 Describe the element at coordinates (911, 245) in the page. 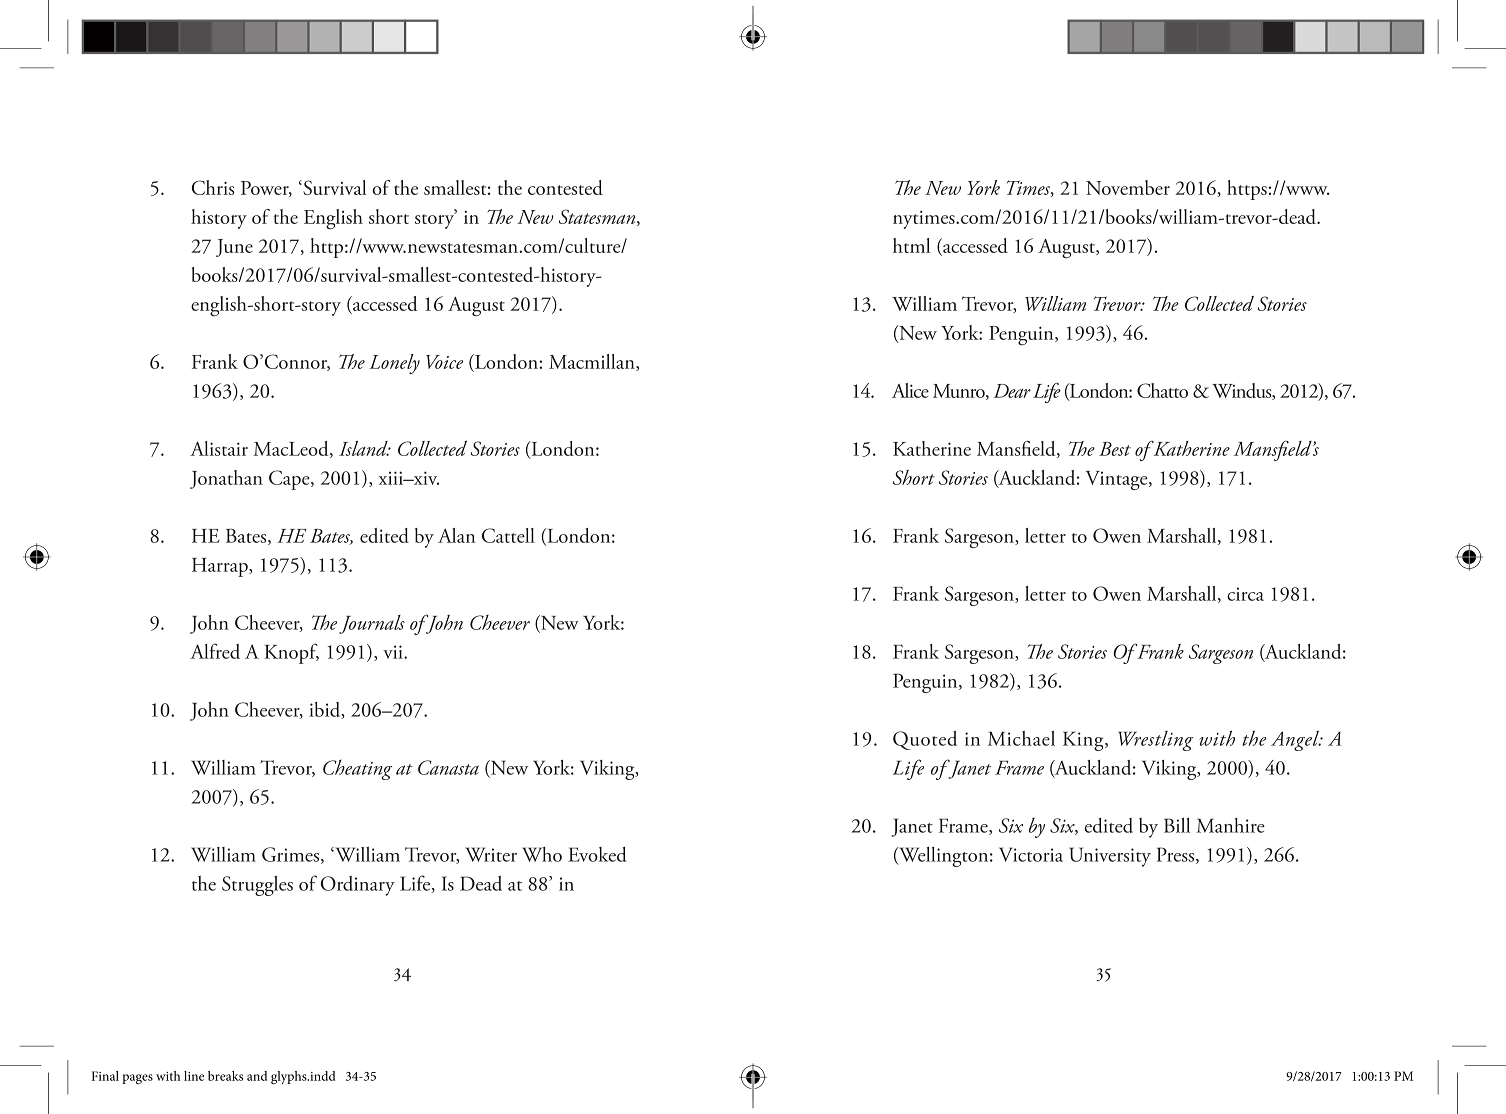

I see `html` at that location.
